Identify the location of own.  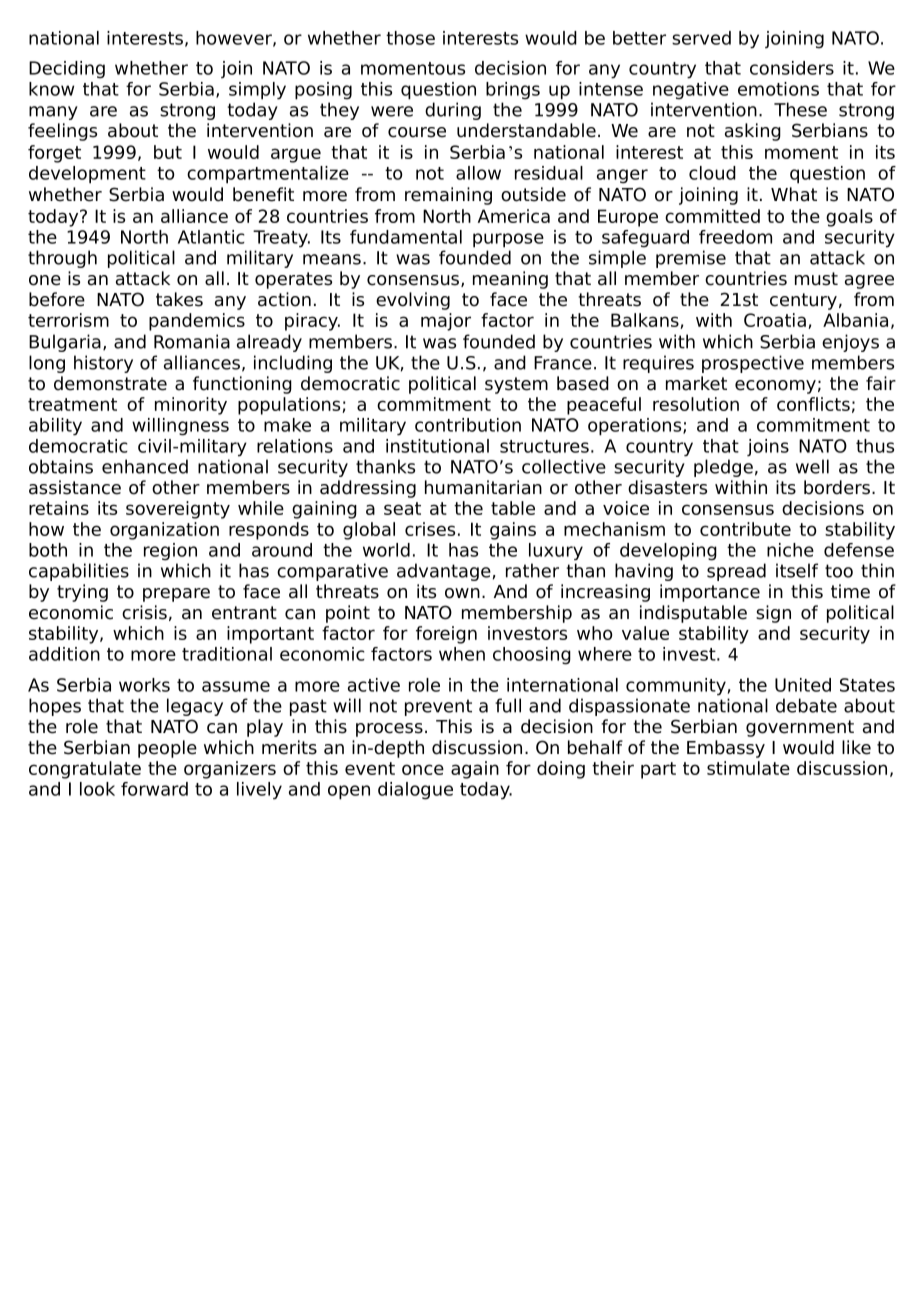
(462, 593).
